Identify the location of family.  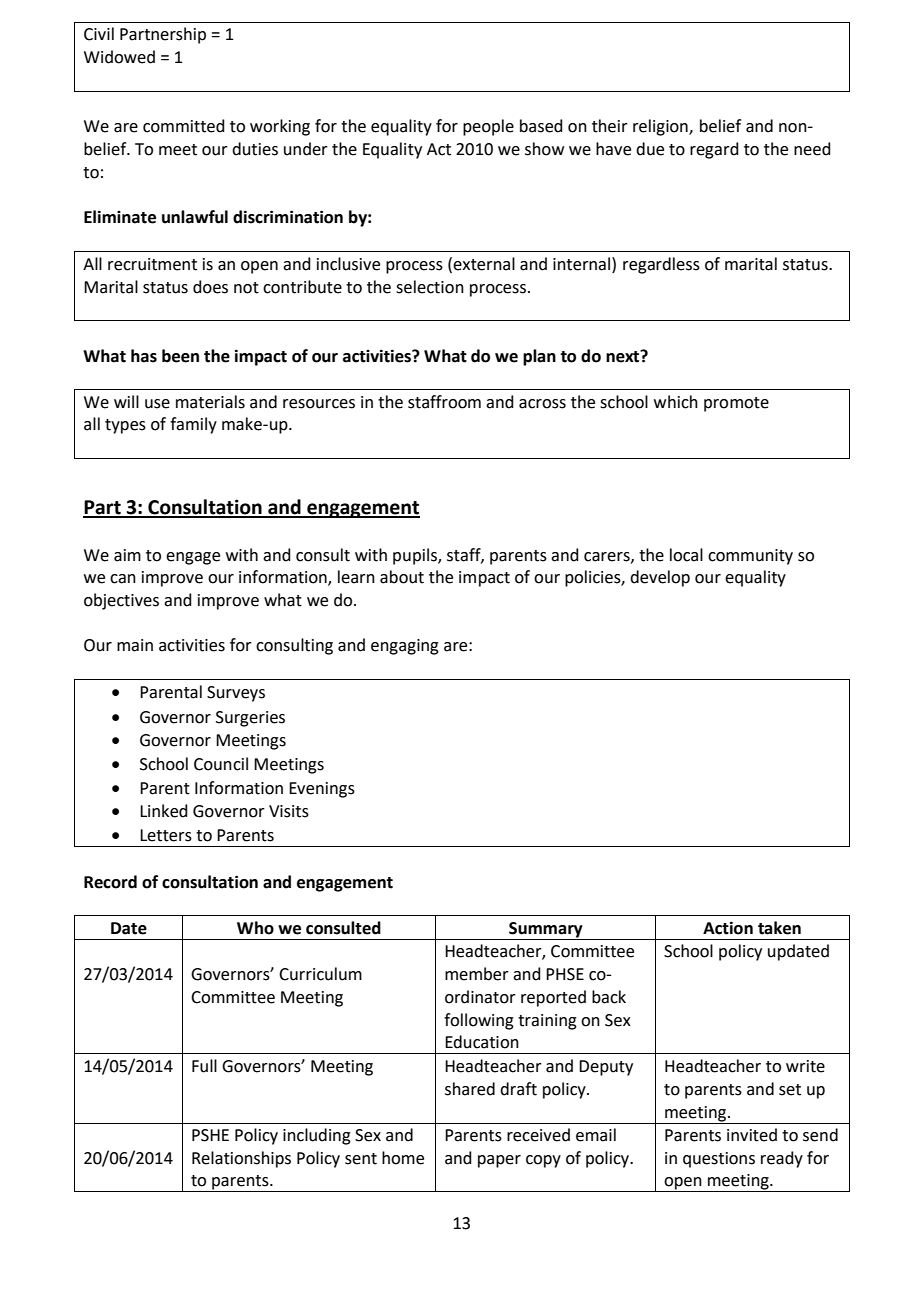
(193, 425).
